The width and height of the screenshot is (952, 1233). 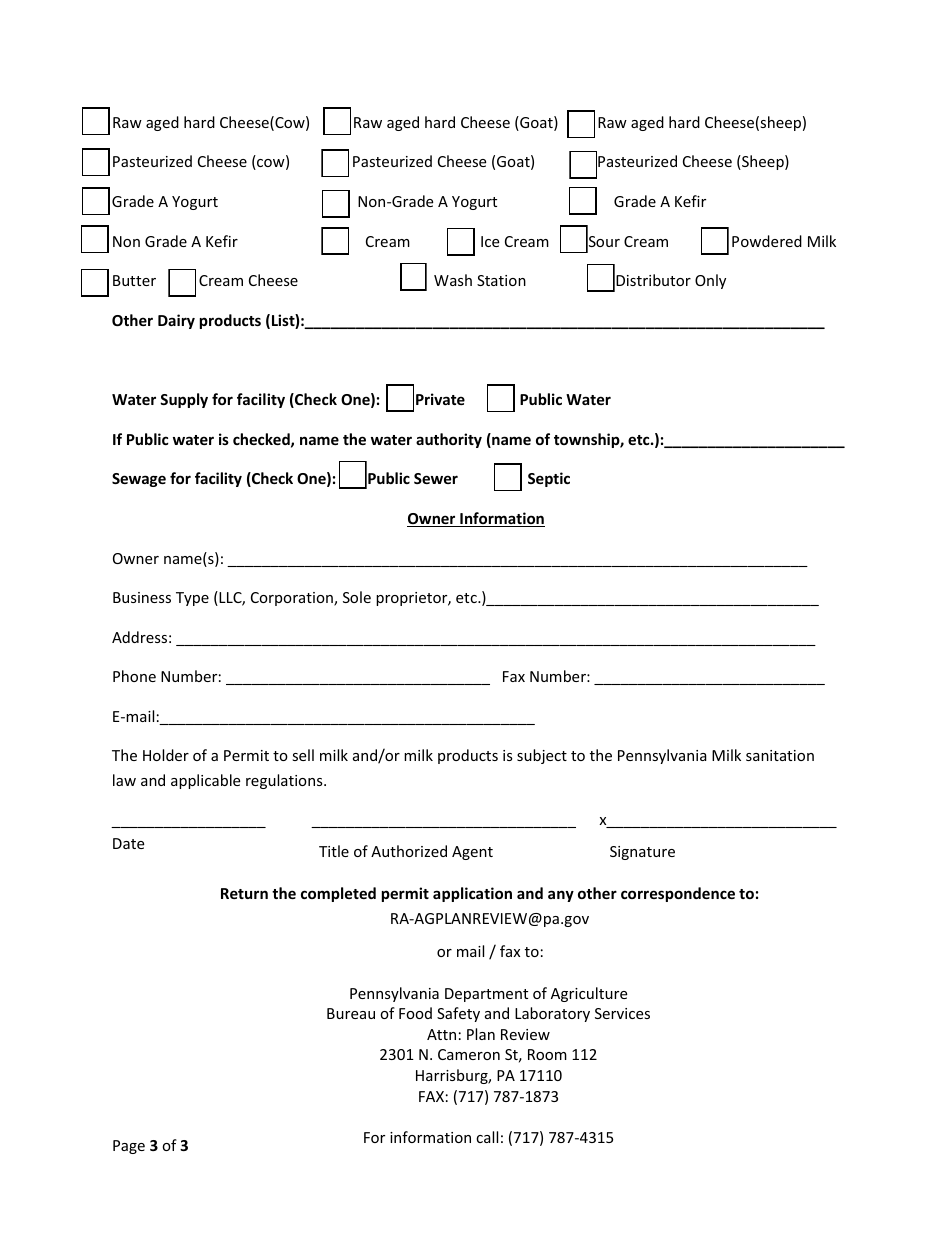 What do you see at coordinates (176, 321) in the screenshot?
I see `Dairy` at bounding box center [176, 321].
